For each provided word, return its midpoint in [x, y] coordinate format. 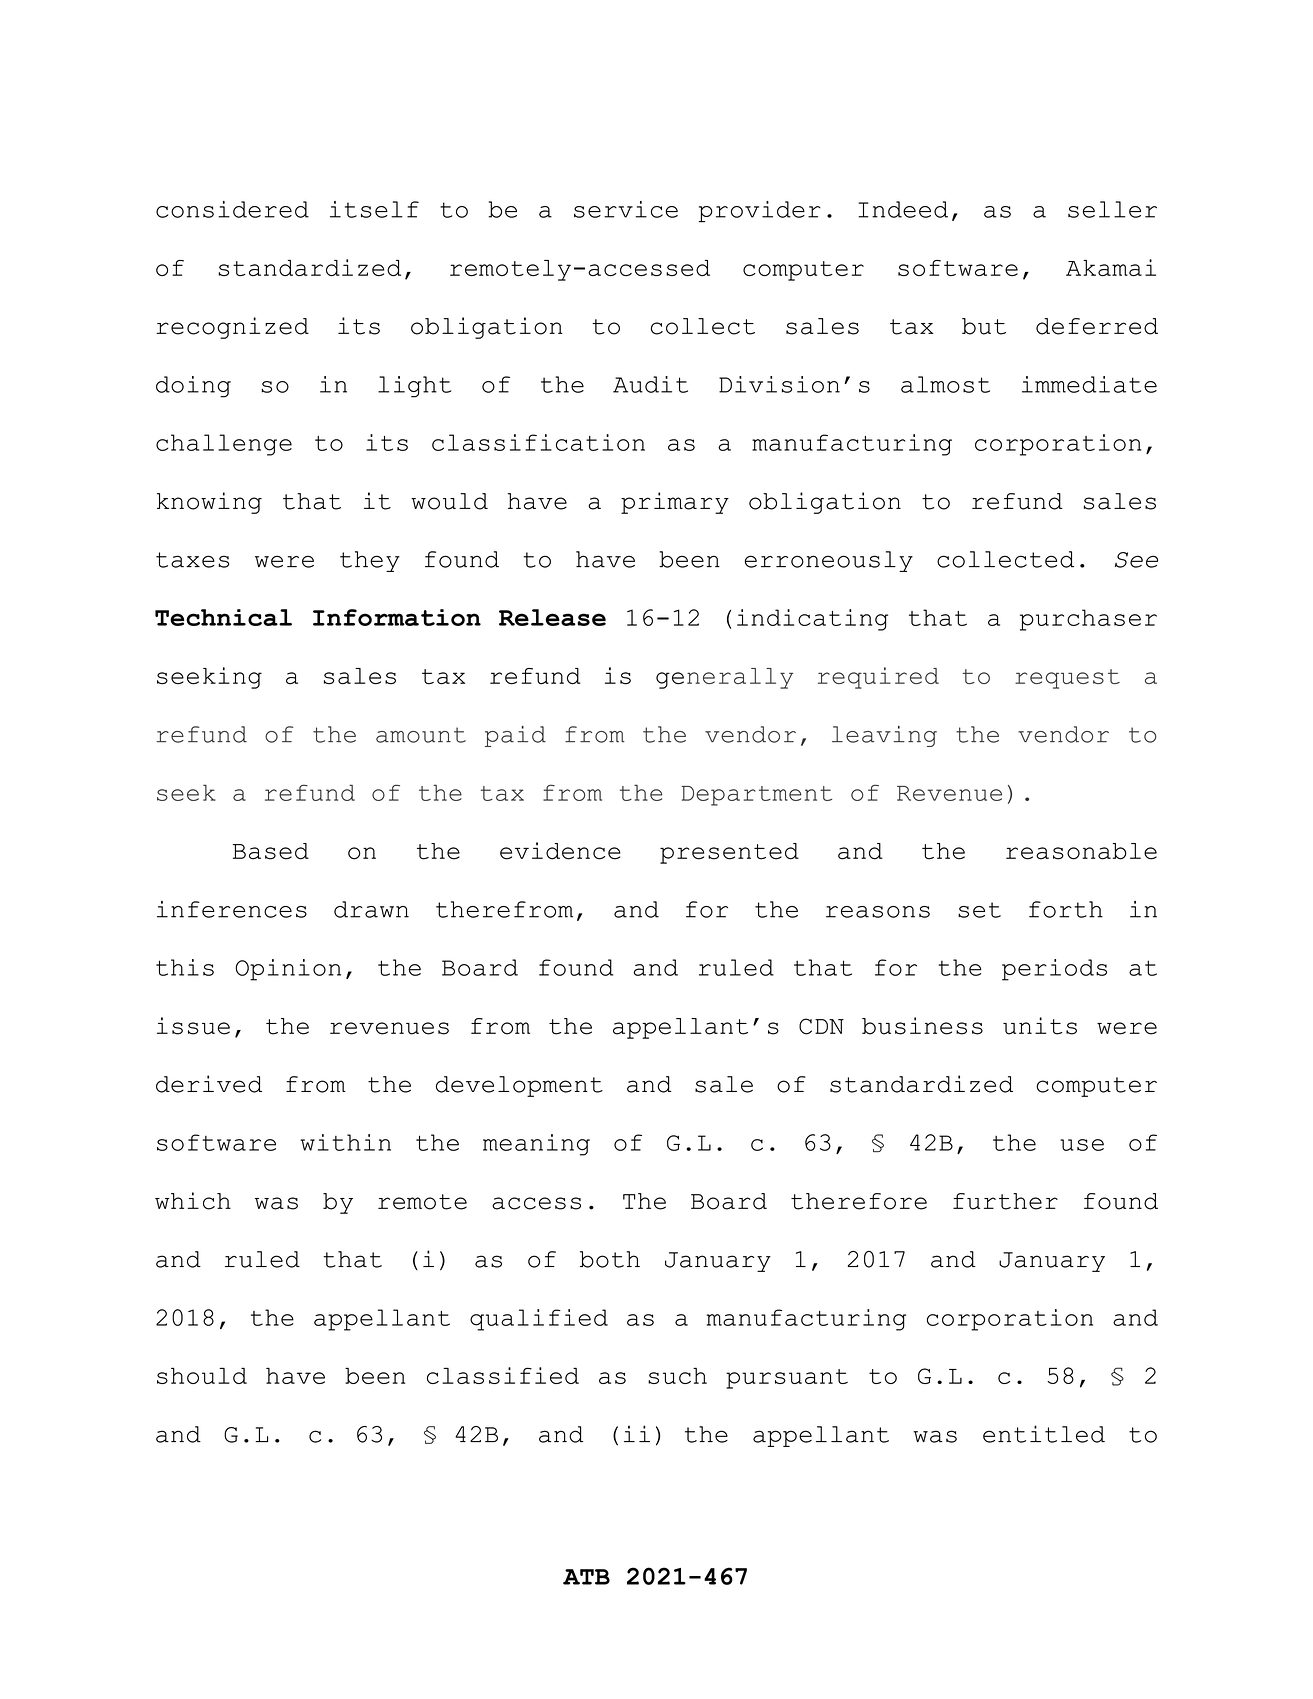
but [984, 326]
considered [232, 209]
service [626, 209]
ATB [586, 1577]
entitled [1044, 1434]
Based [271, 851]
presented [729, 853]
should [202, 1376]
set [979, 910]
